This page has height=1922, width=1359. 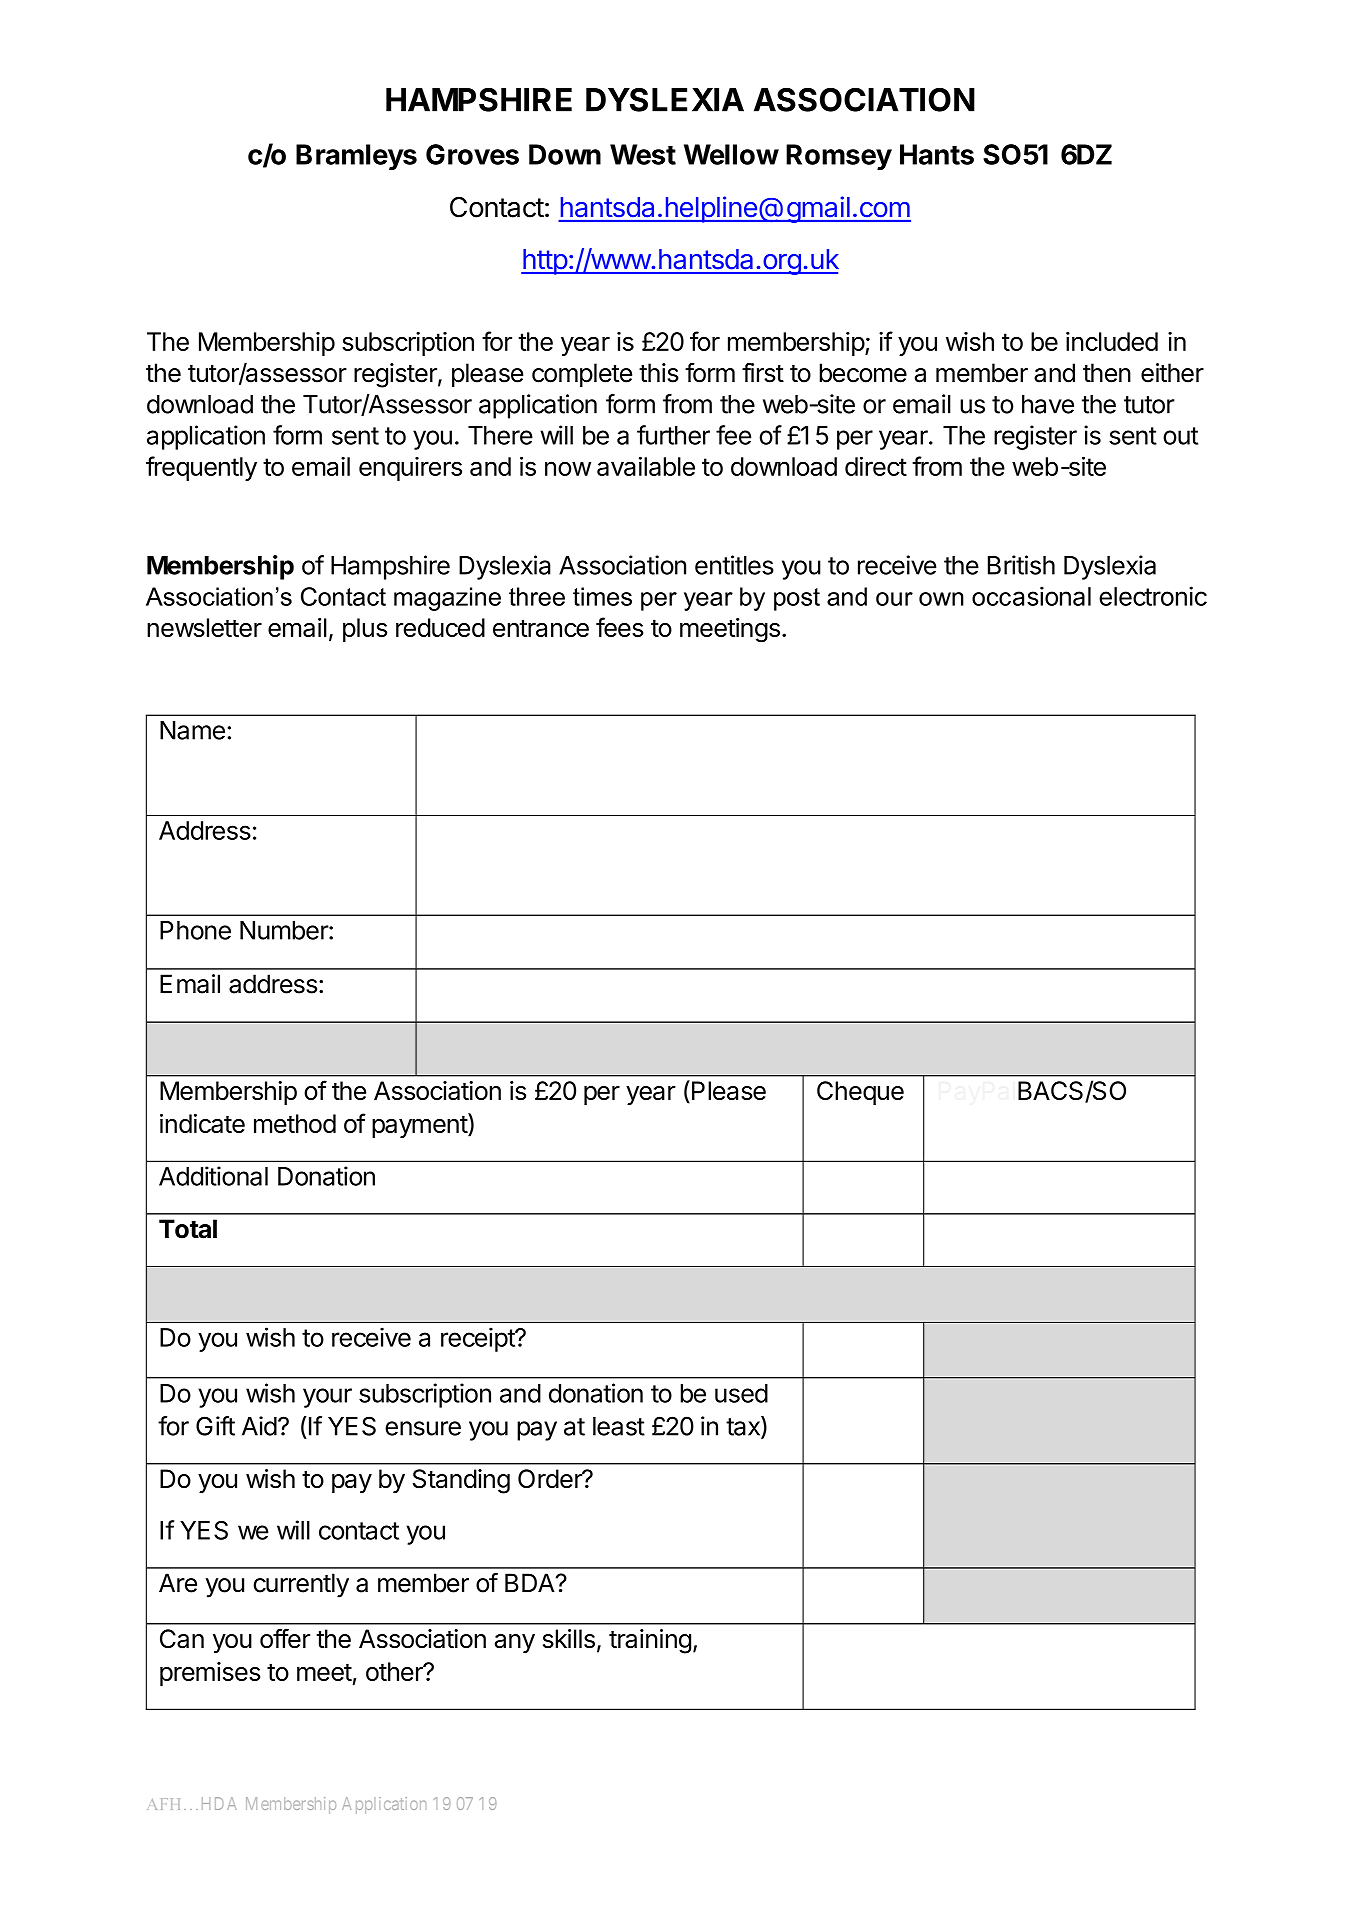 What do you see at coordinates (1031, 596) in the page?
I see `occasional` at bounding box center [1031, 596].
